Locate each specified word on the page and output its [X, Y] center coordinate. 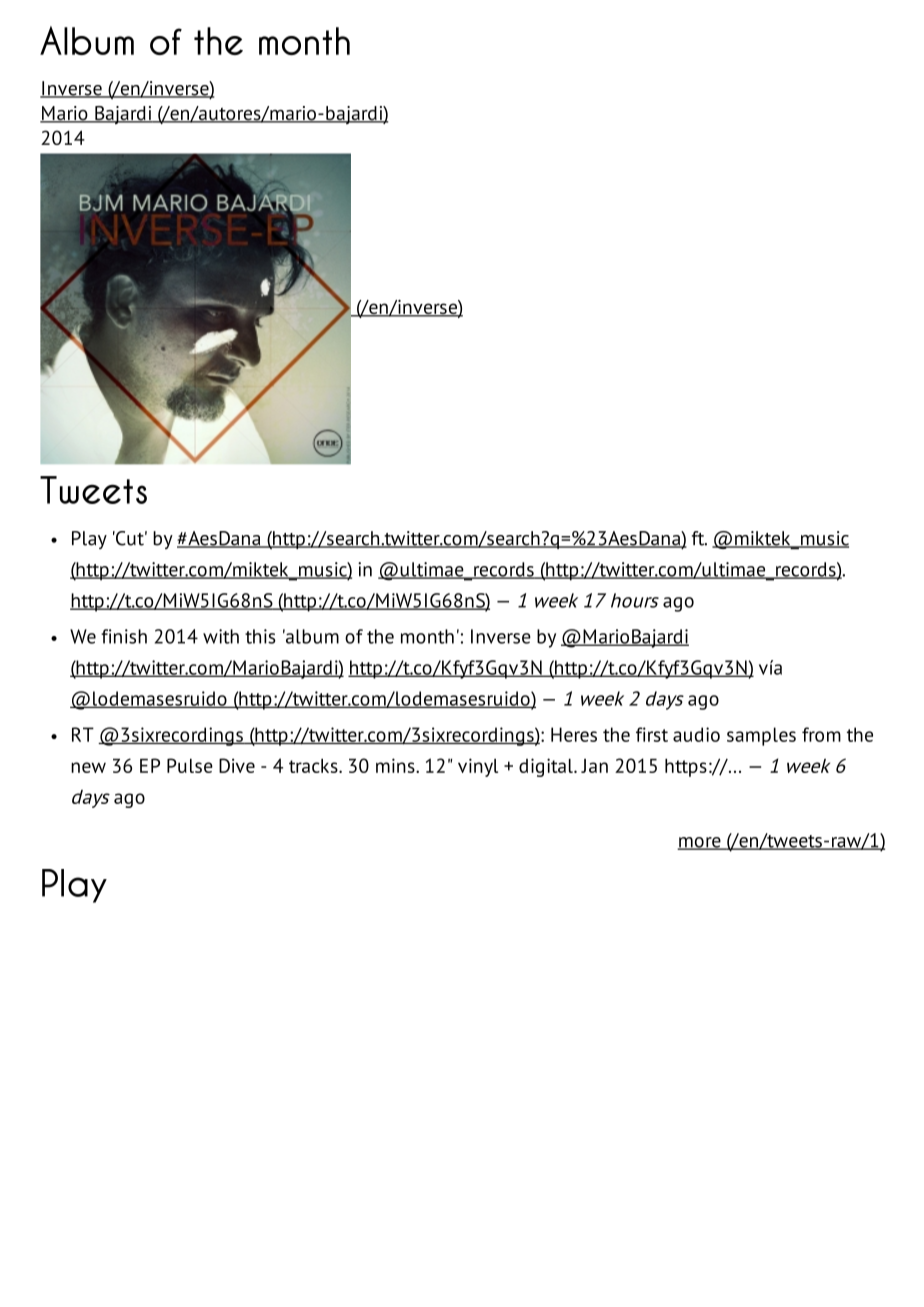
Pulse [190, 765]
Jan [594, 766]
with [221, 636]
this [260, 636]
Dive [237, 765]
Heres [574, 734]
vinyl [478, 767]
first [652, 734]
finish [124, 636]
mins [396, 765]
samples [761, 736]
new [88, 767]
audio [696, 734]
